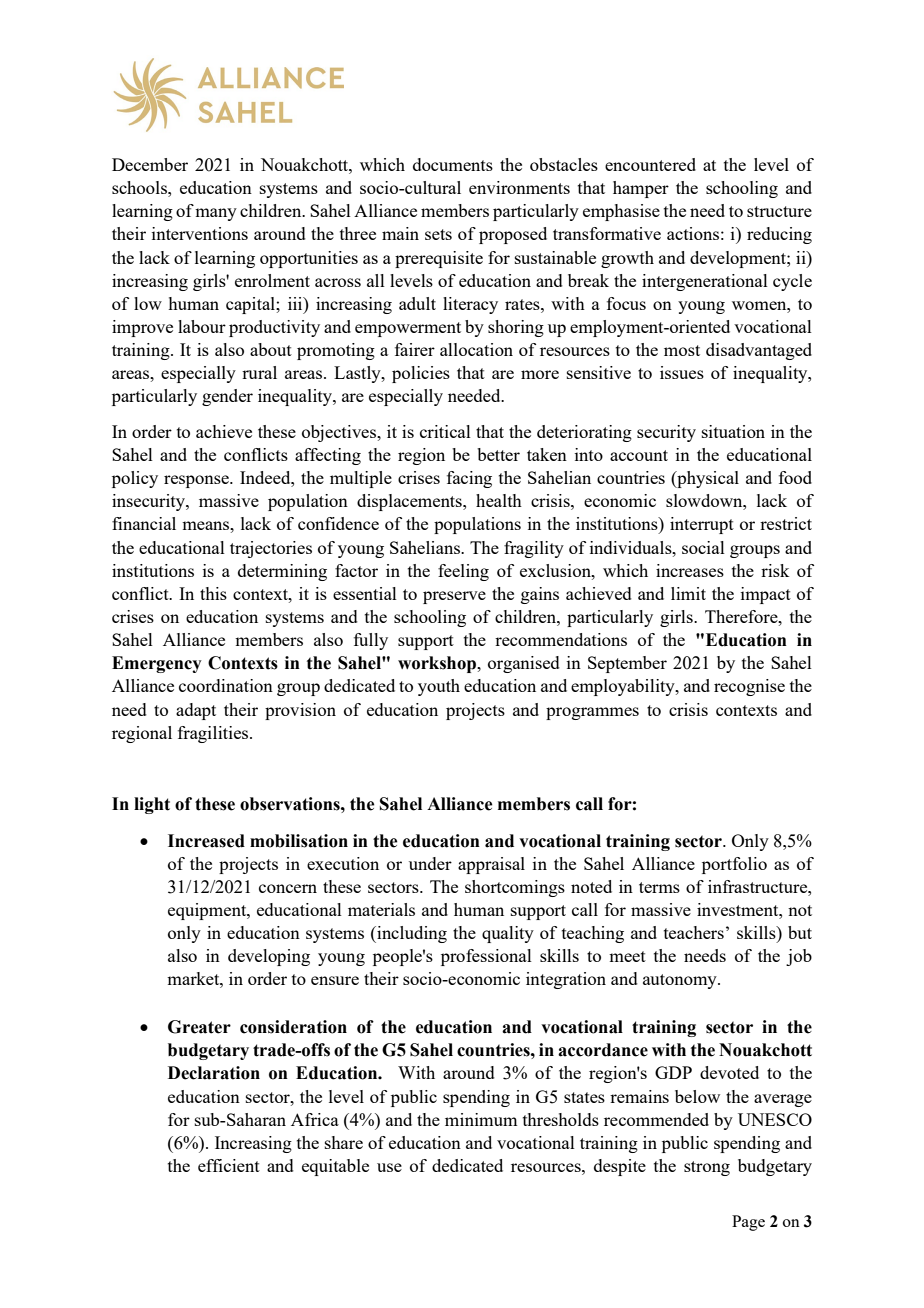 This page has width=924, height=1308. Describe the element at coordinates (439, 687) in the page. I see `youth` at that location.
